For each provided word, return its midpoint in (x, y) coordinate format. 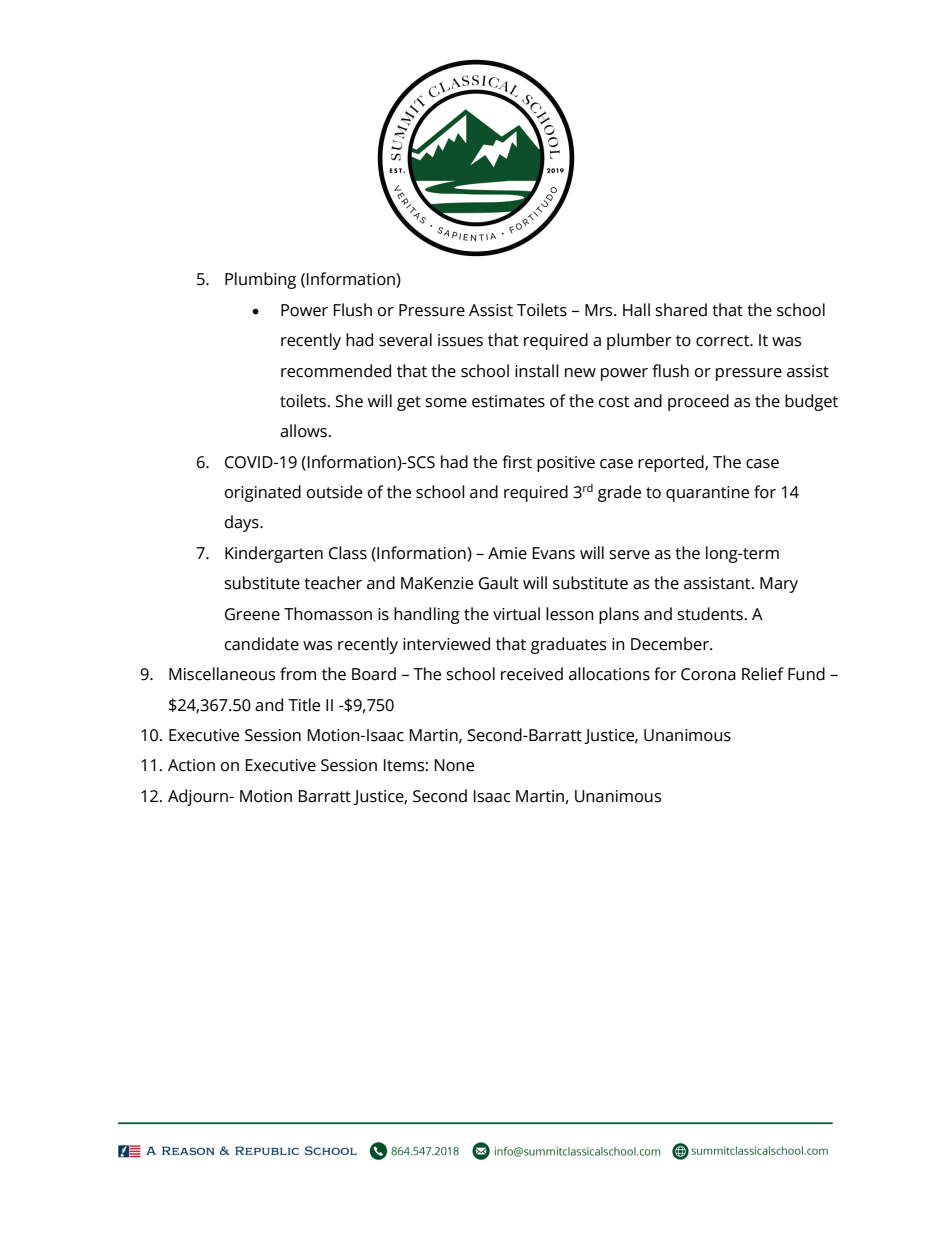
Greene (252, 614)
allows (305, 431)
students (710, 614)
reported (672, 463)
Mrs (600, 310)
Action (191, 765)
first (517, 462)
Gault (499, 583)
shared (681, 310)
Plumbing (260, 280)
